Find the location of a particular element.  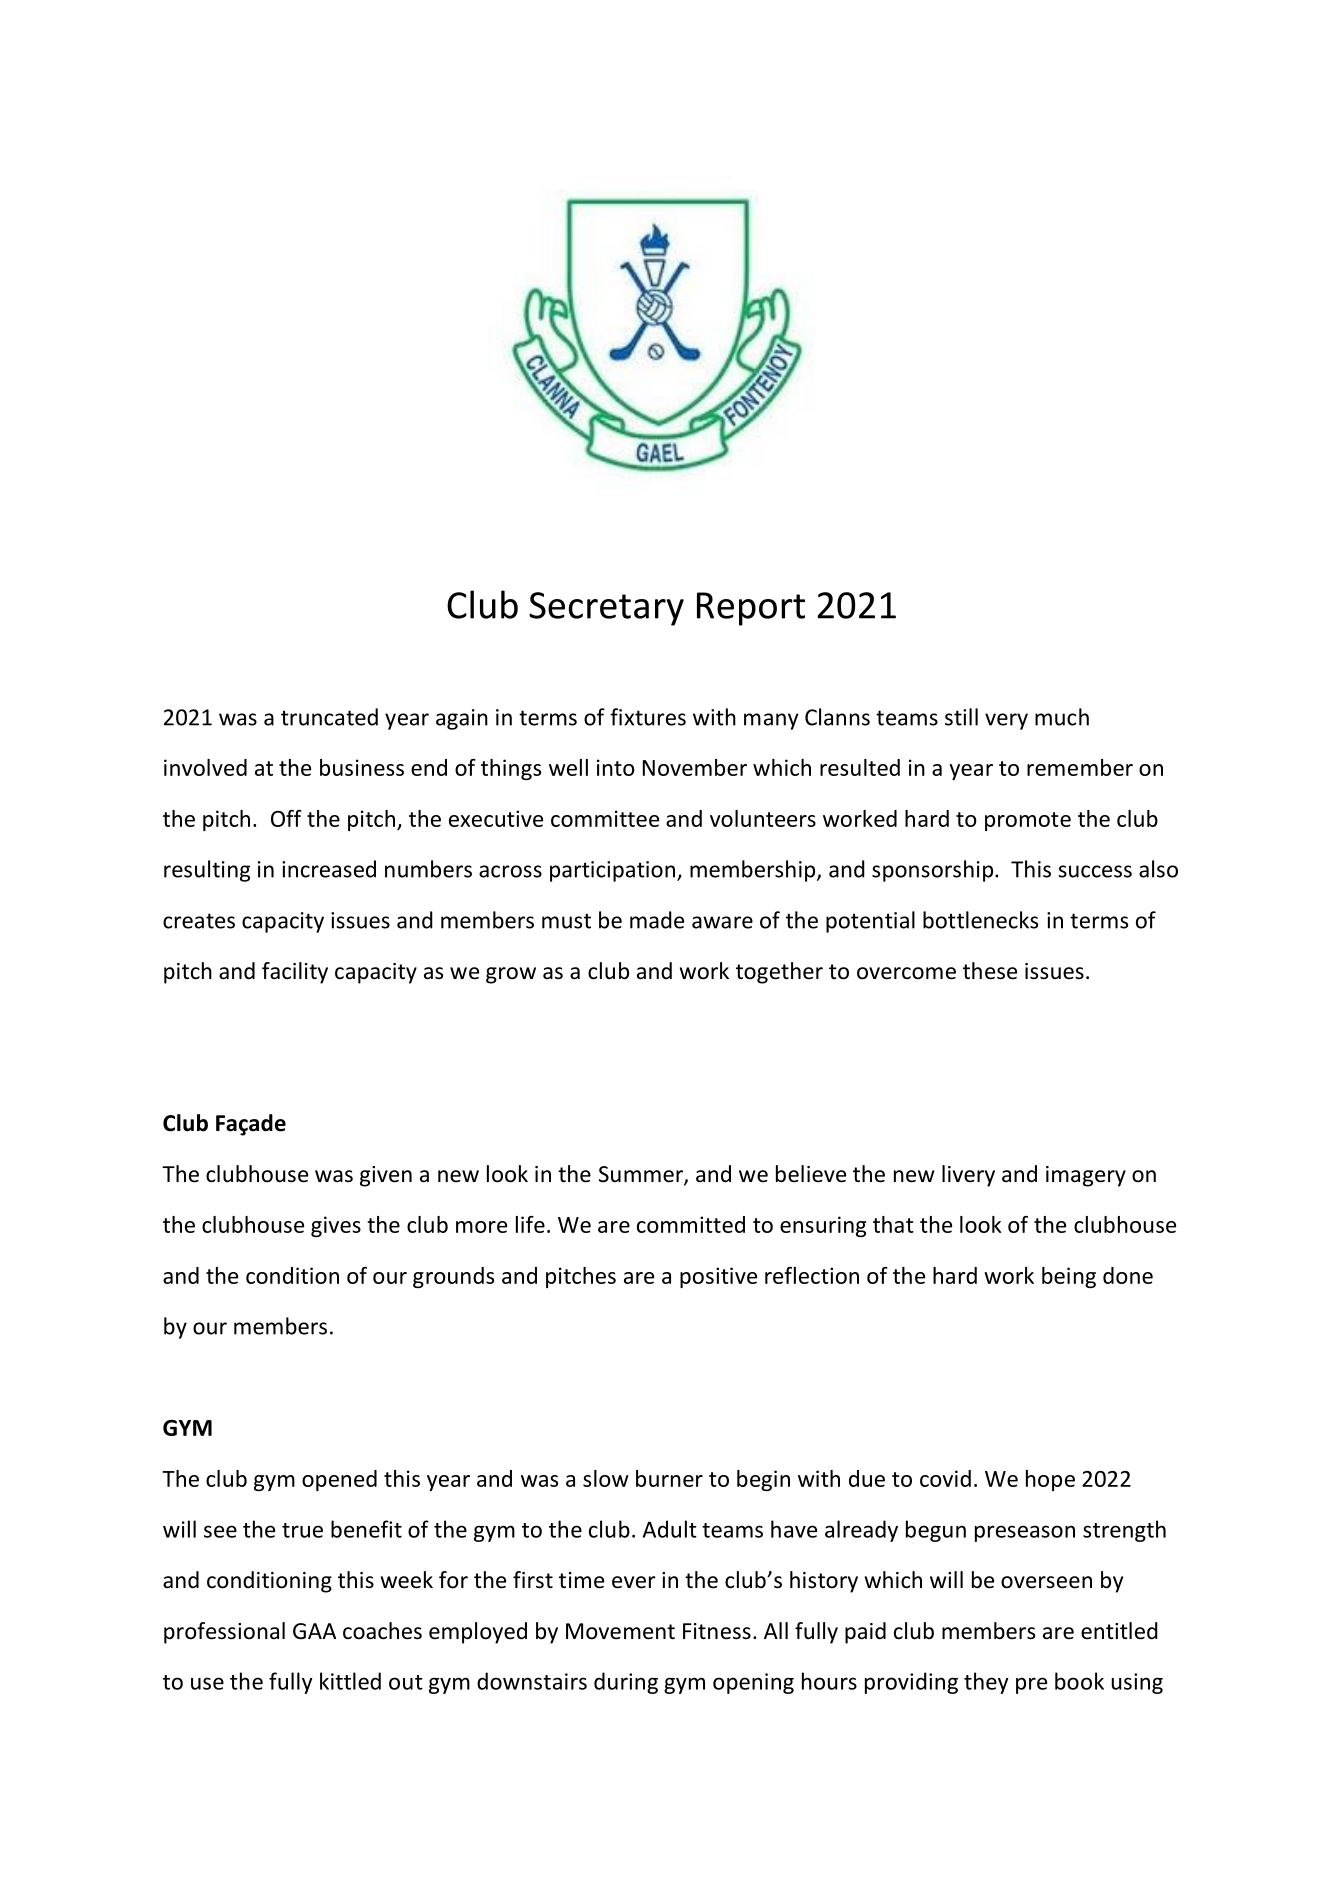

truncated is located at coordinates (329, 717).
